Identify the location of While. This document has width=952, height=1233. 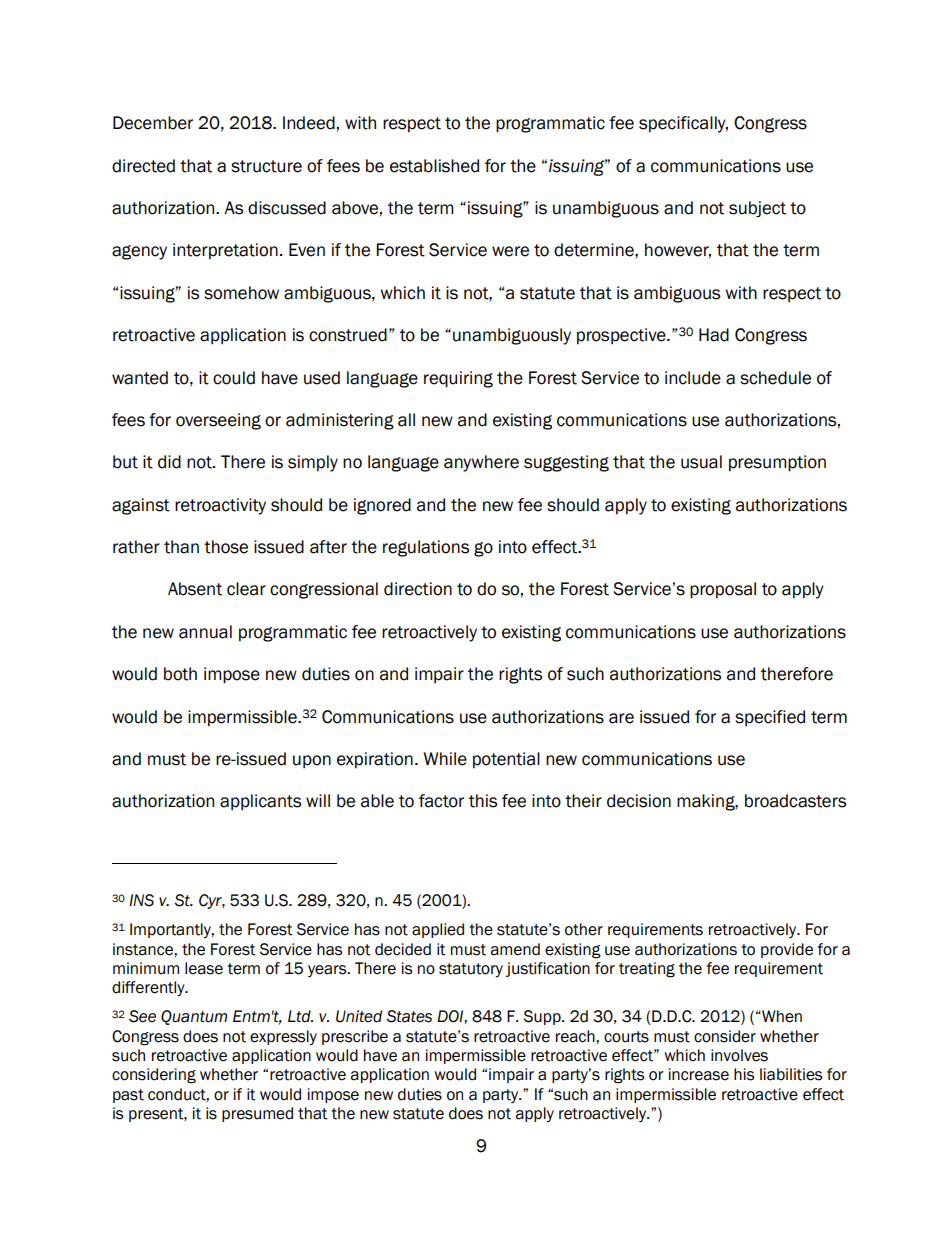
(445, 759).
